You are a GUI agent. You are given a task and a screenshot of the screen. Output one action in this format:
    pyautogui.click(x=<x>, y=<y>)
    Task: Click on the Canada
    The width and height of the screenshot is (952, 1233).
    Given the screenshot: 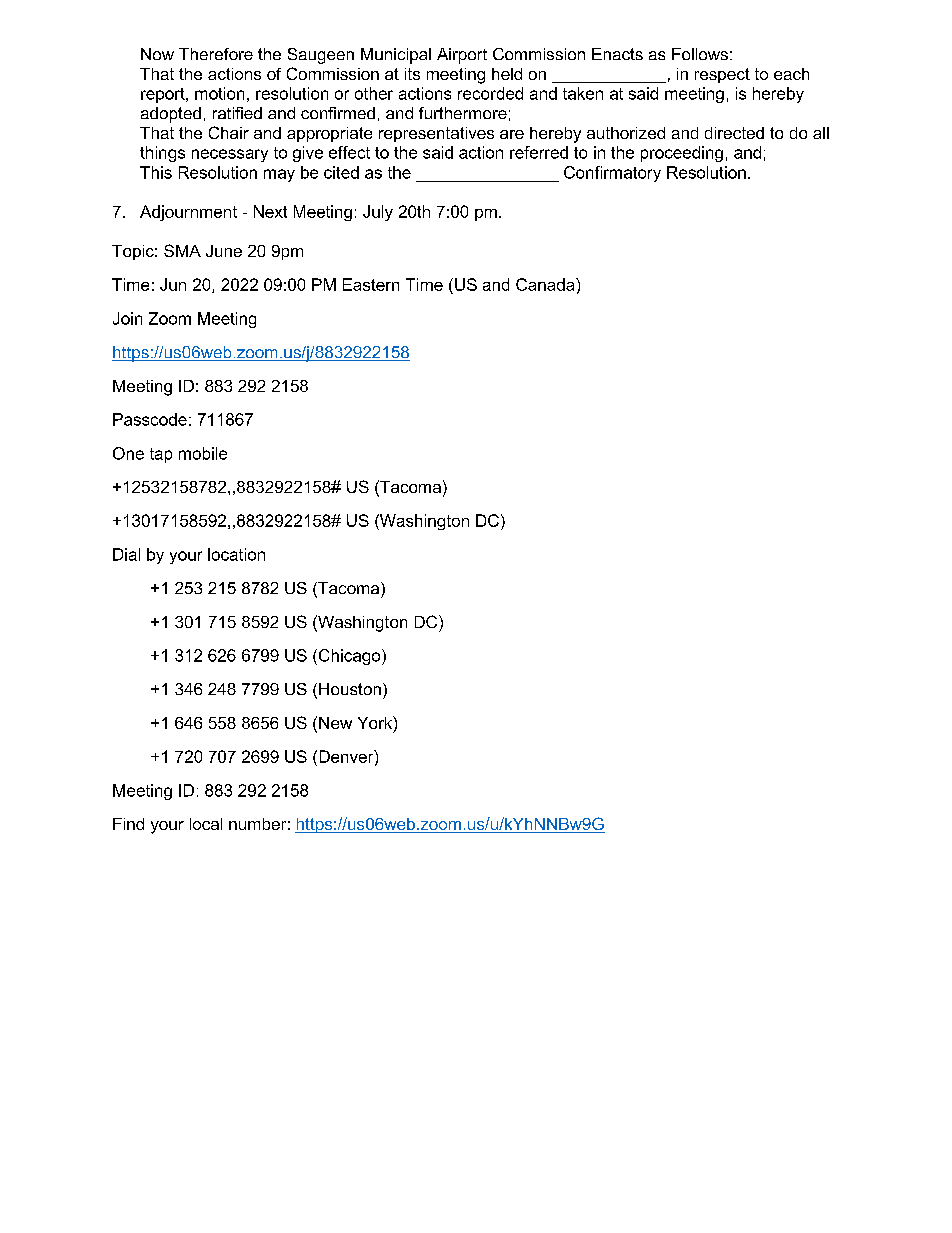 What is the action you would take?
    pyautogui.click(x=546, y=284)
